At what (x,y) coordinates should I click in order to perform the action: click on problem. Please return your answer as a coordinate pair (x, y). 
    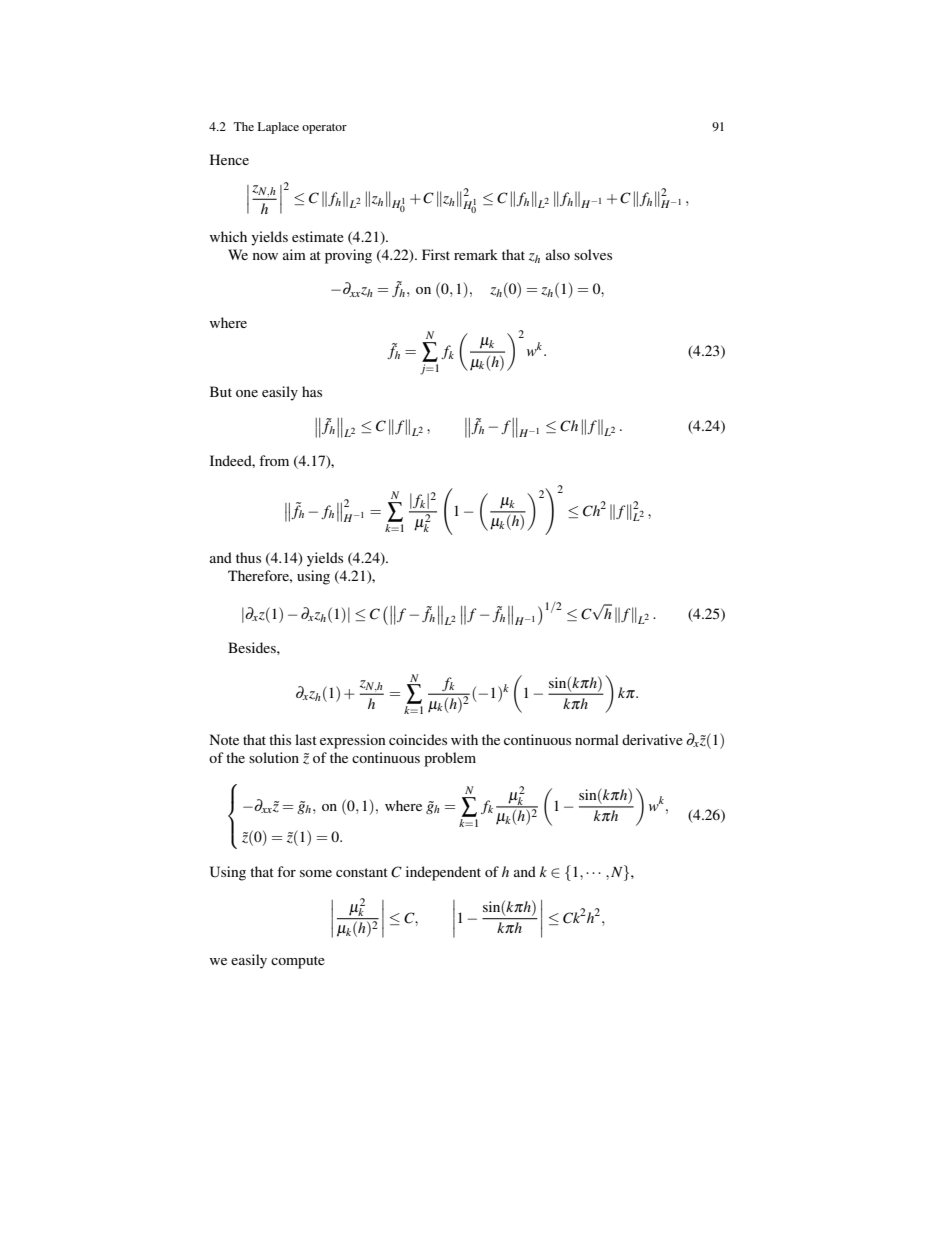
    Looking at the image, I should click on (450, 759).
